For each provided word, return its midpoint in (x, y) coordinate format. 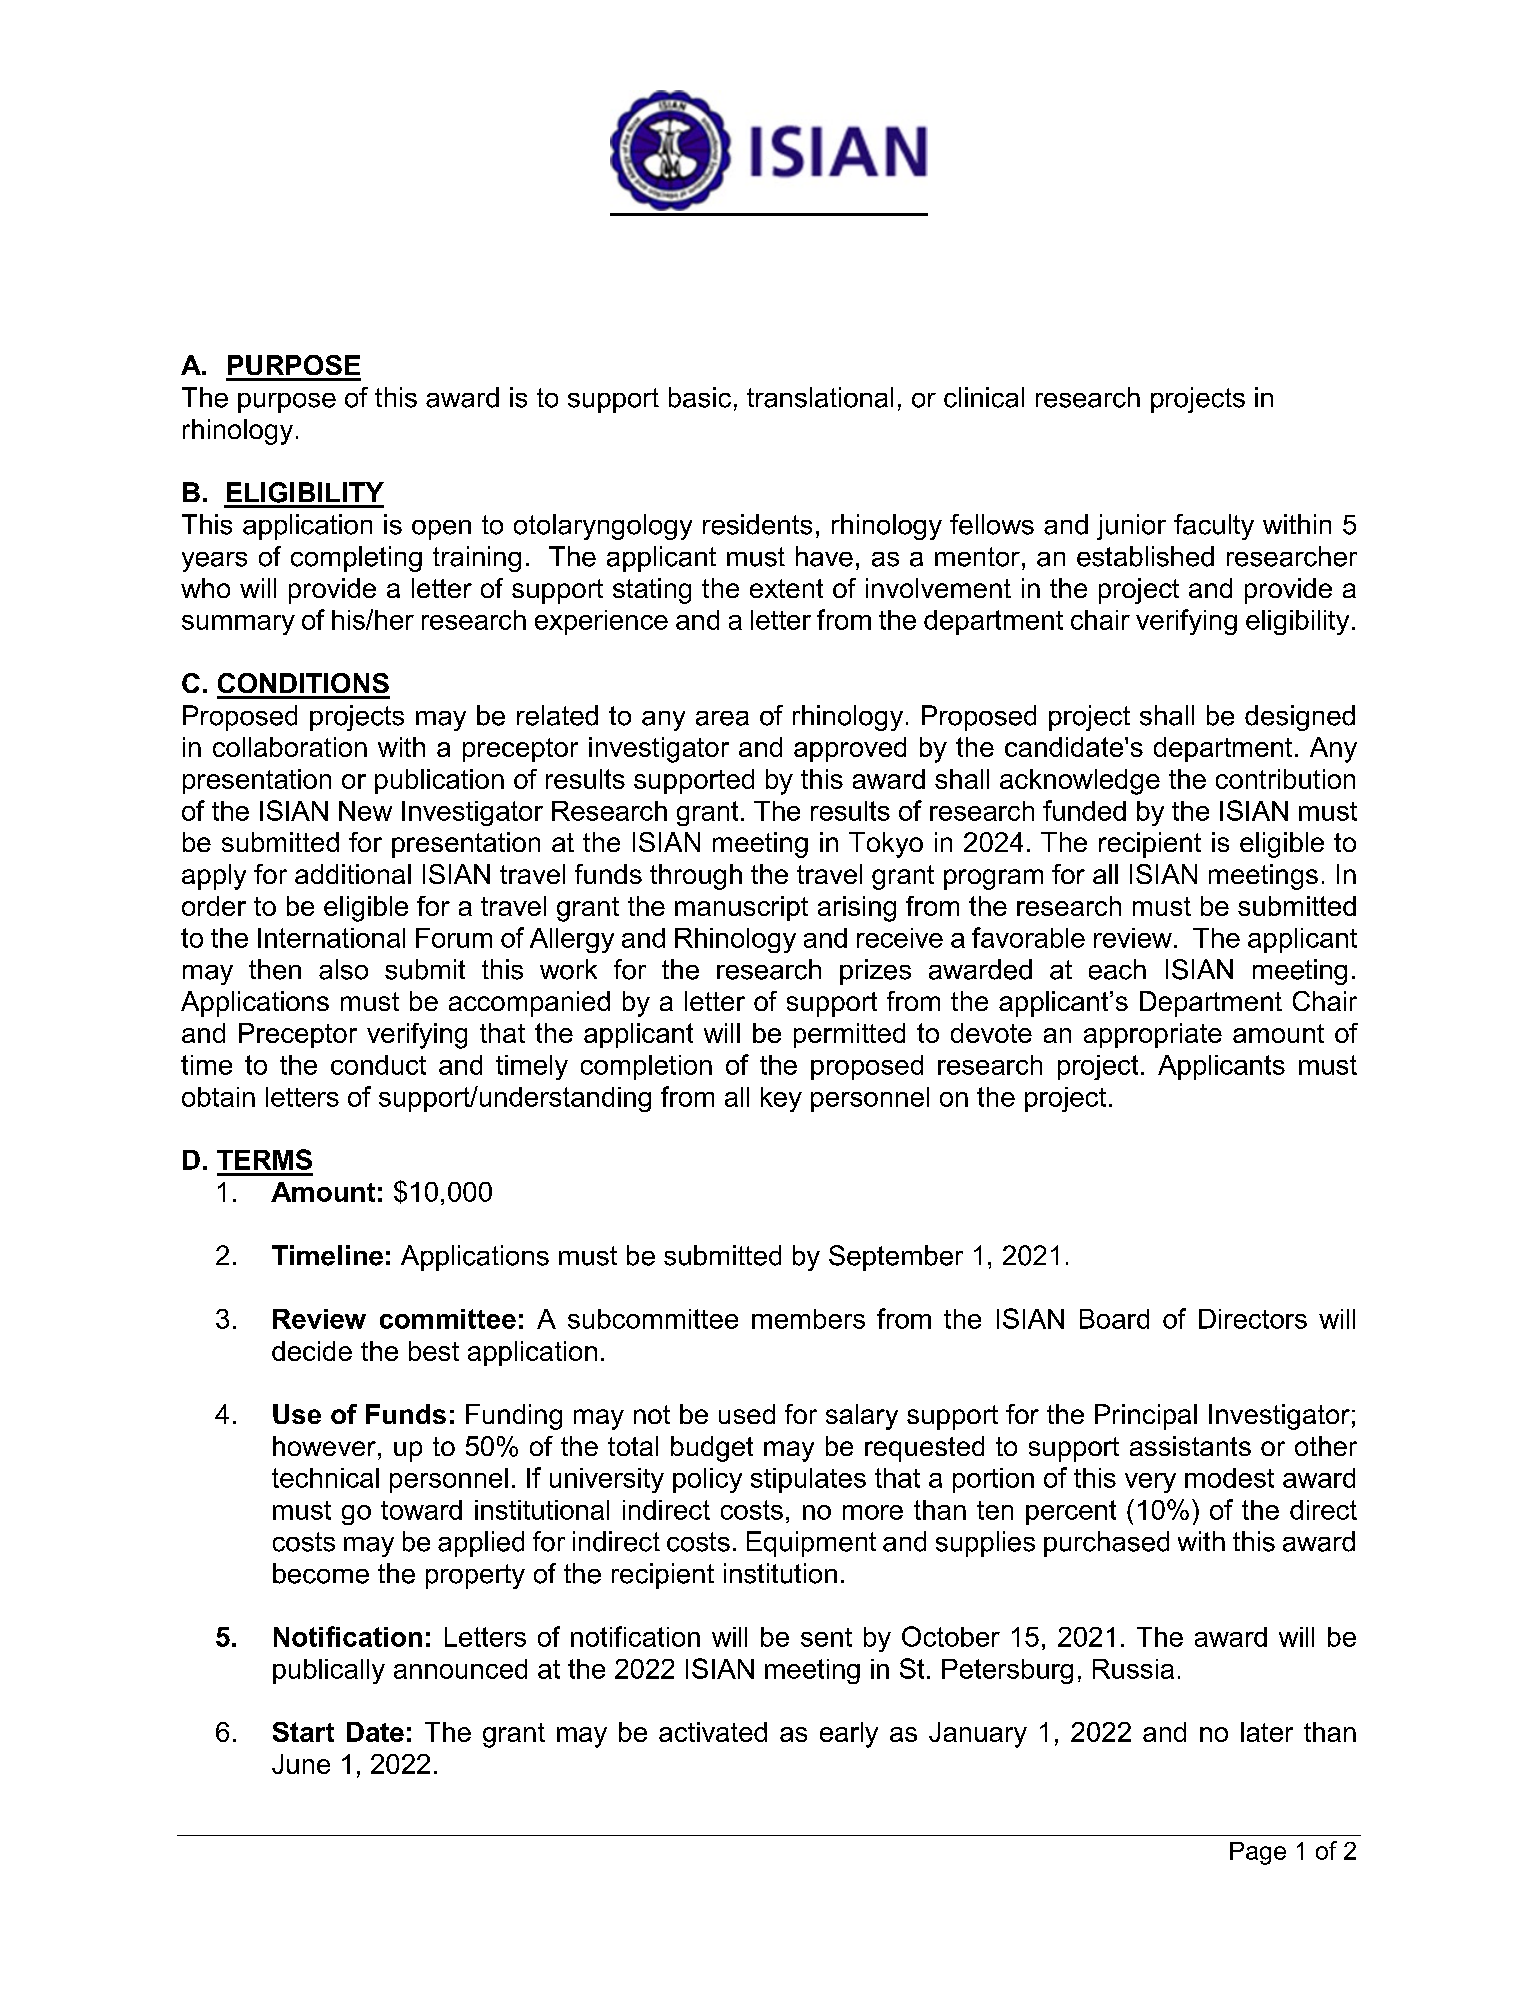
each (1117, 969)
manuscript (741, 908)
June (301, 1764)
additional (353, 874)
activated (713, 1732)
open (441, 530)
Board (1114, 1319)
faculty (1214, 527)
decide (312, 1351)
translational (820, 397)
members (808, 1319)
